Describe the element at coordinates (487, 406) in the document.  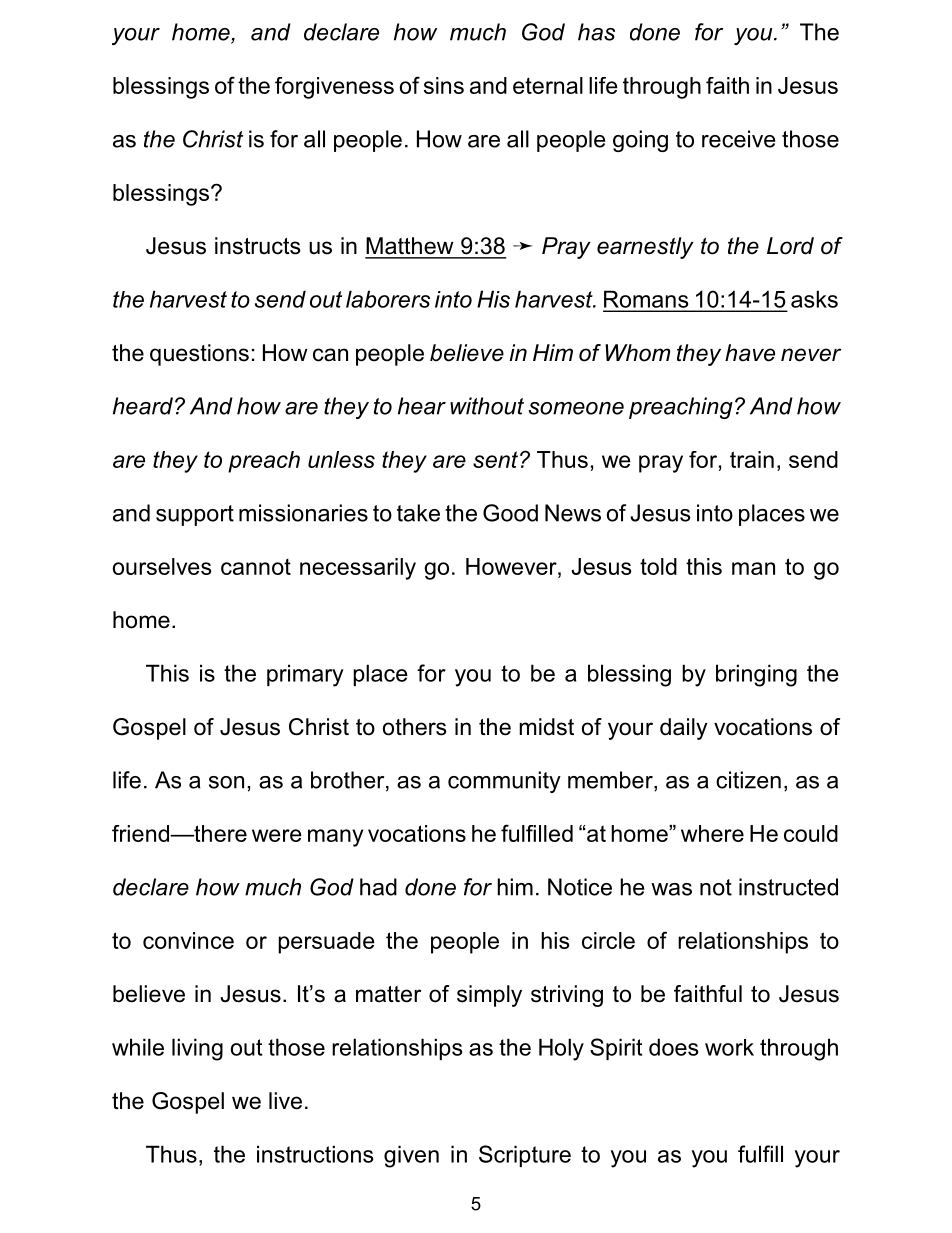
I see `without` at that location.
